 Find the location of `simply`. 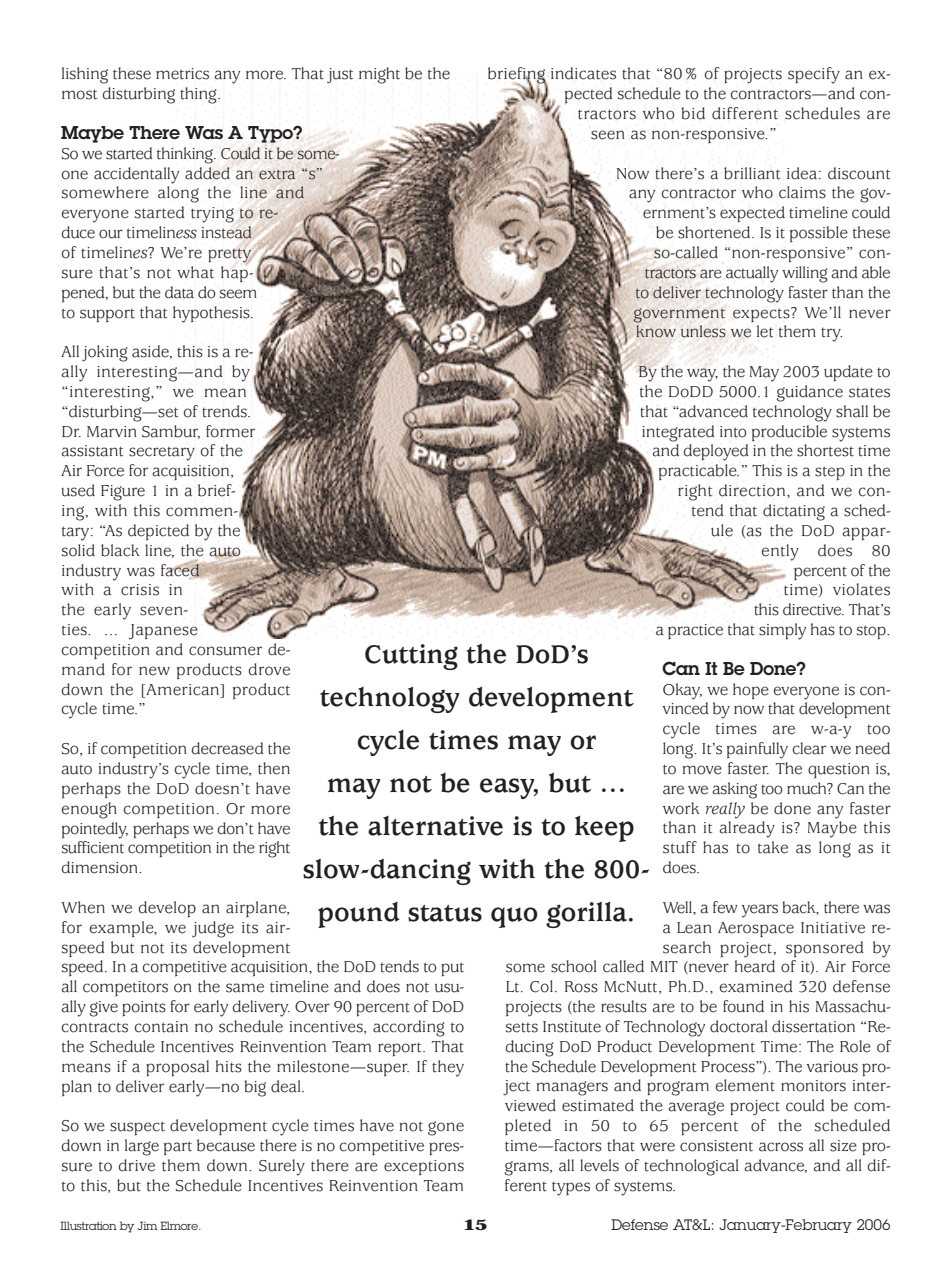

simply is located at coordinates (782, 631).
